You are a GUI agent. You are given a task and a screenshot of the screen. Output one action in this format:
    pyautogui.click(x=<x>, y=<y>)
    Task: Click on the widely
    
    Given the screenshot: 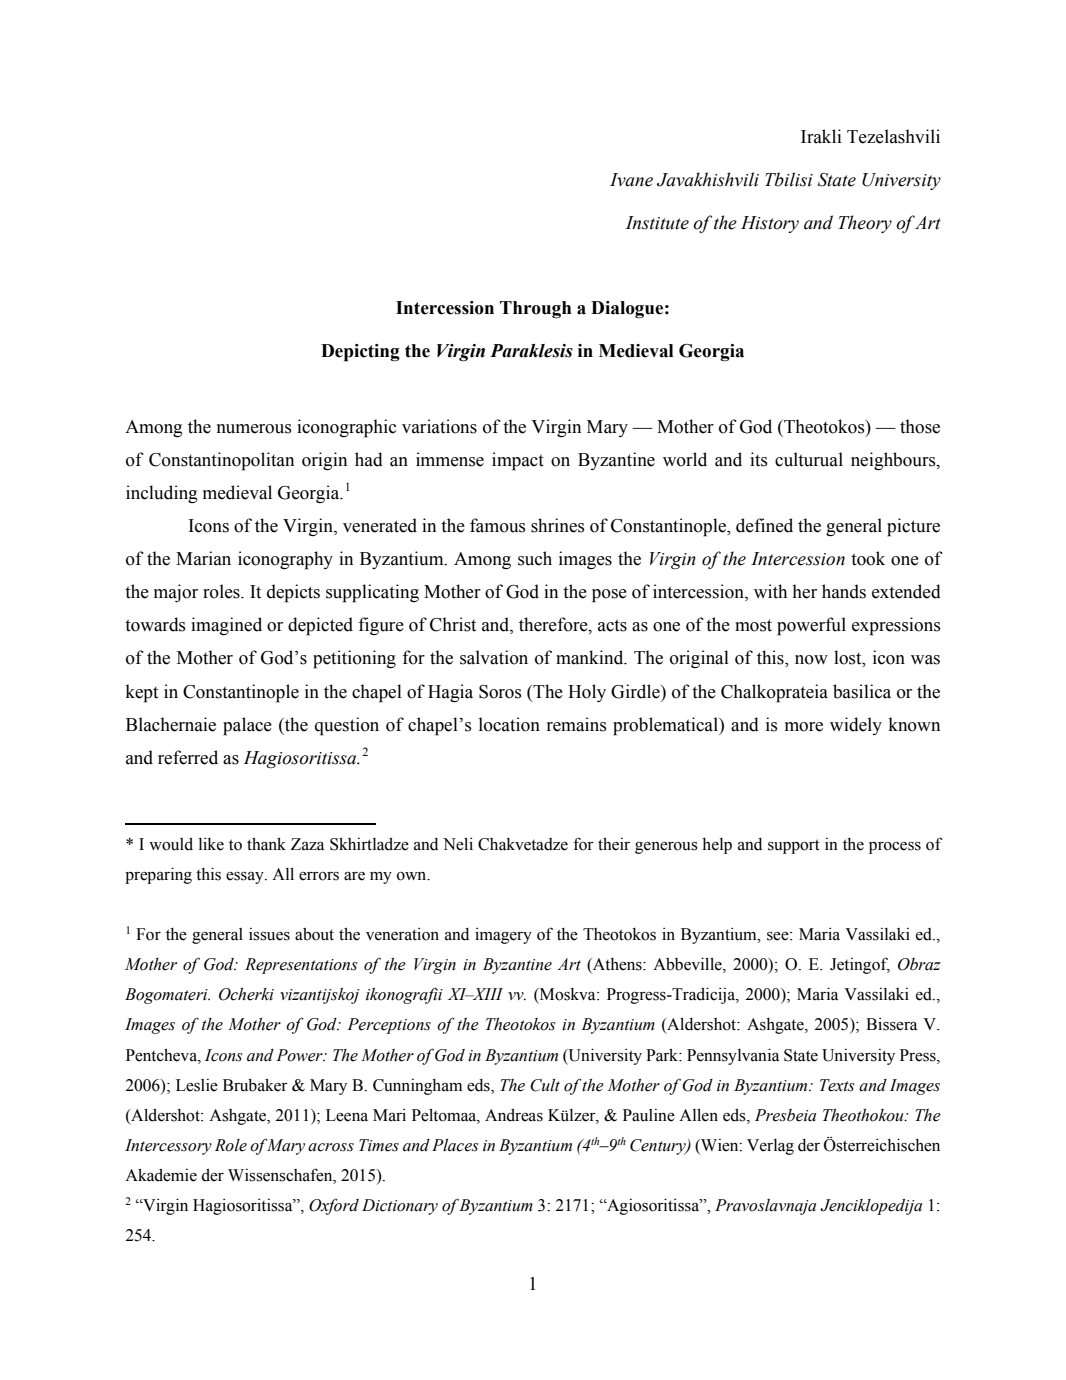 What is the action you would take?
    pyautogui.click(x=856, y=726)
